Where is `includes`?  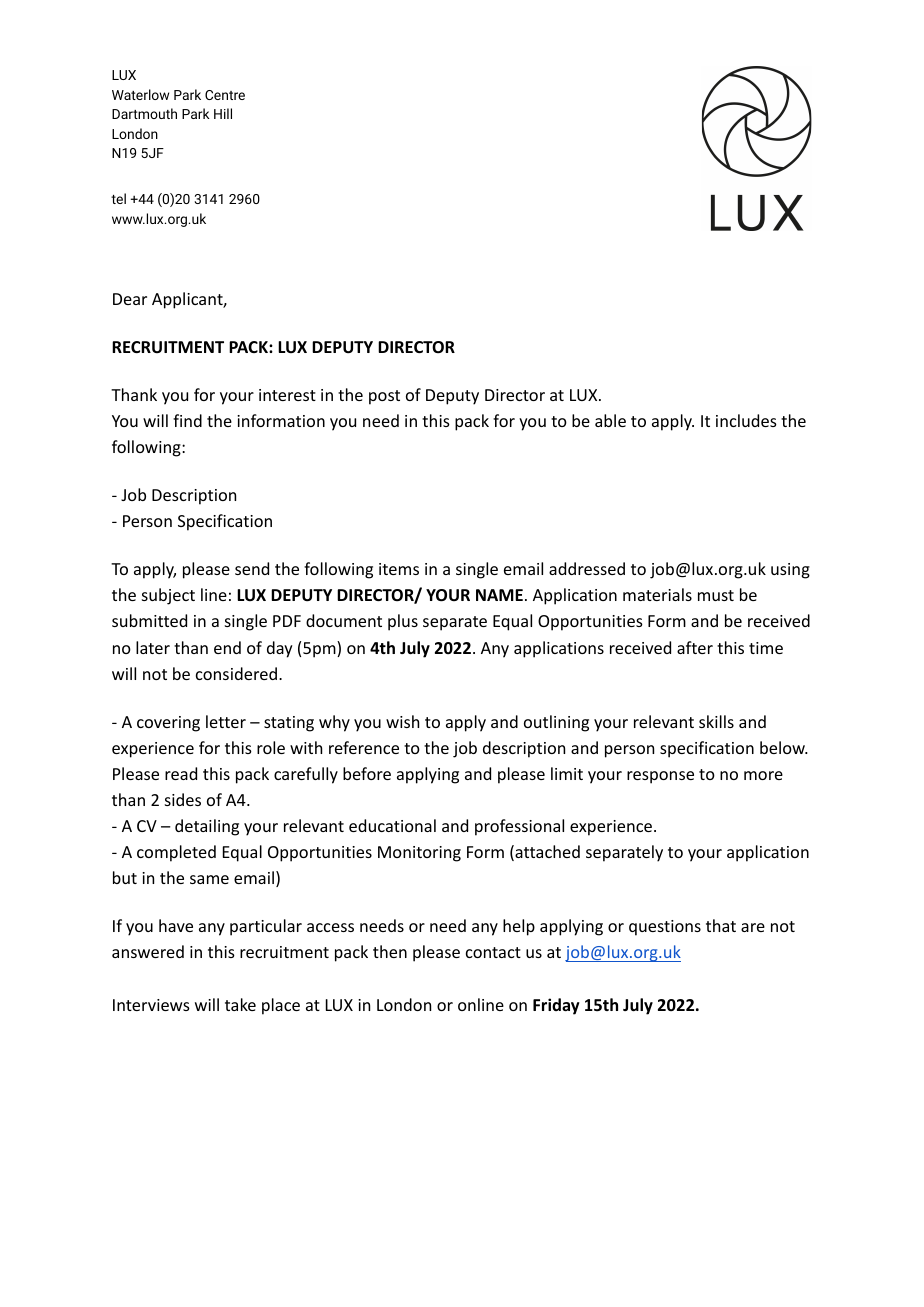
includes is located at coordinates (746, 420).
